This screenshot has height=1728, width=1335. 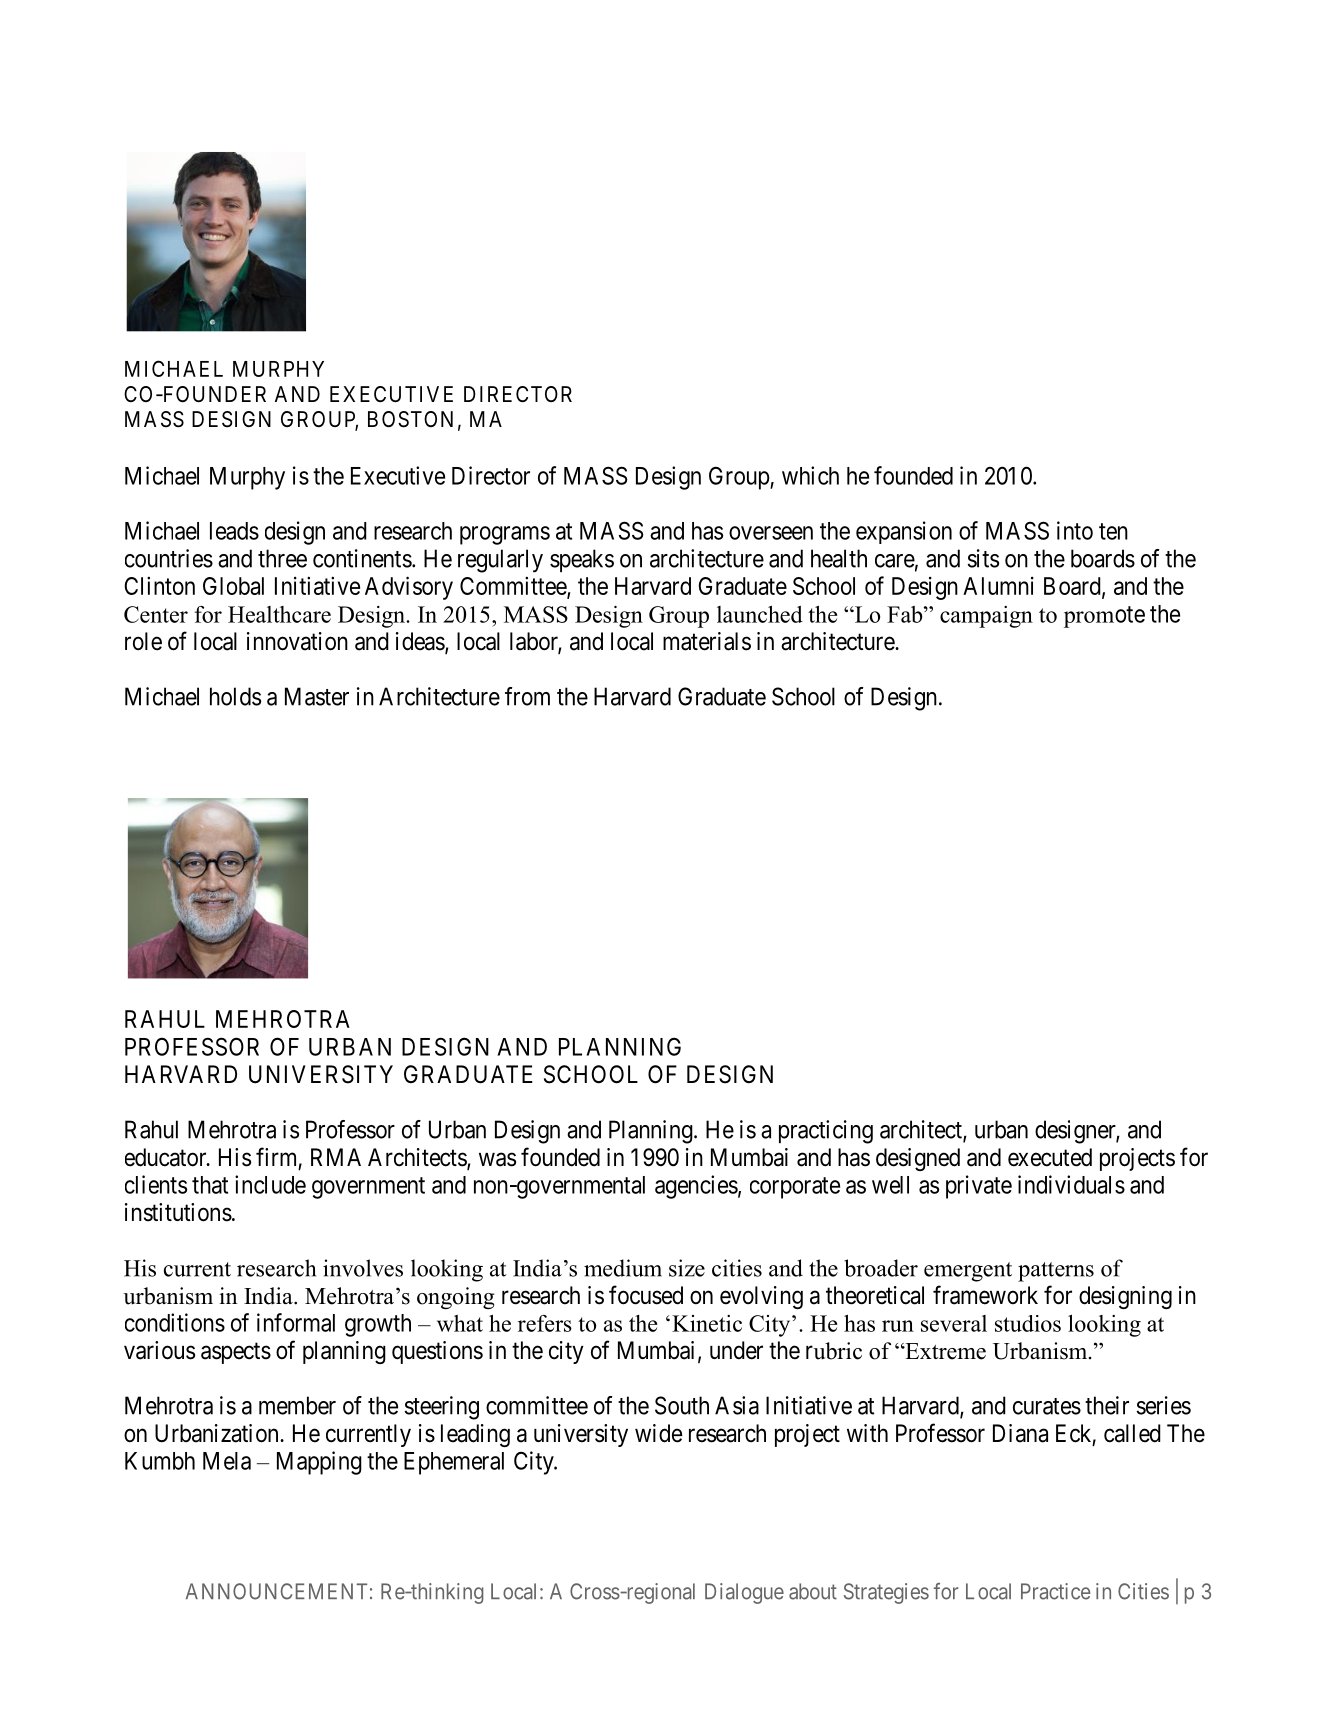 I want to click on include, so click(x=270, y=1184).
